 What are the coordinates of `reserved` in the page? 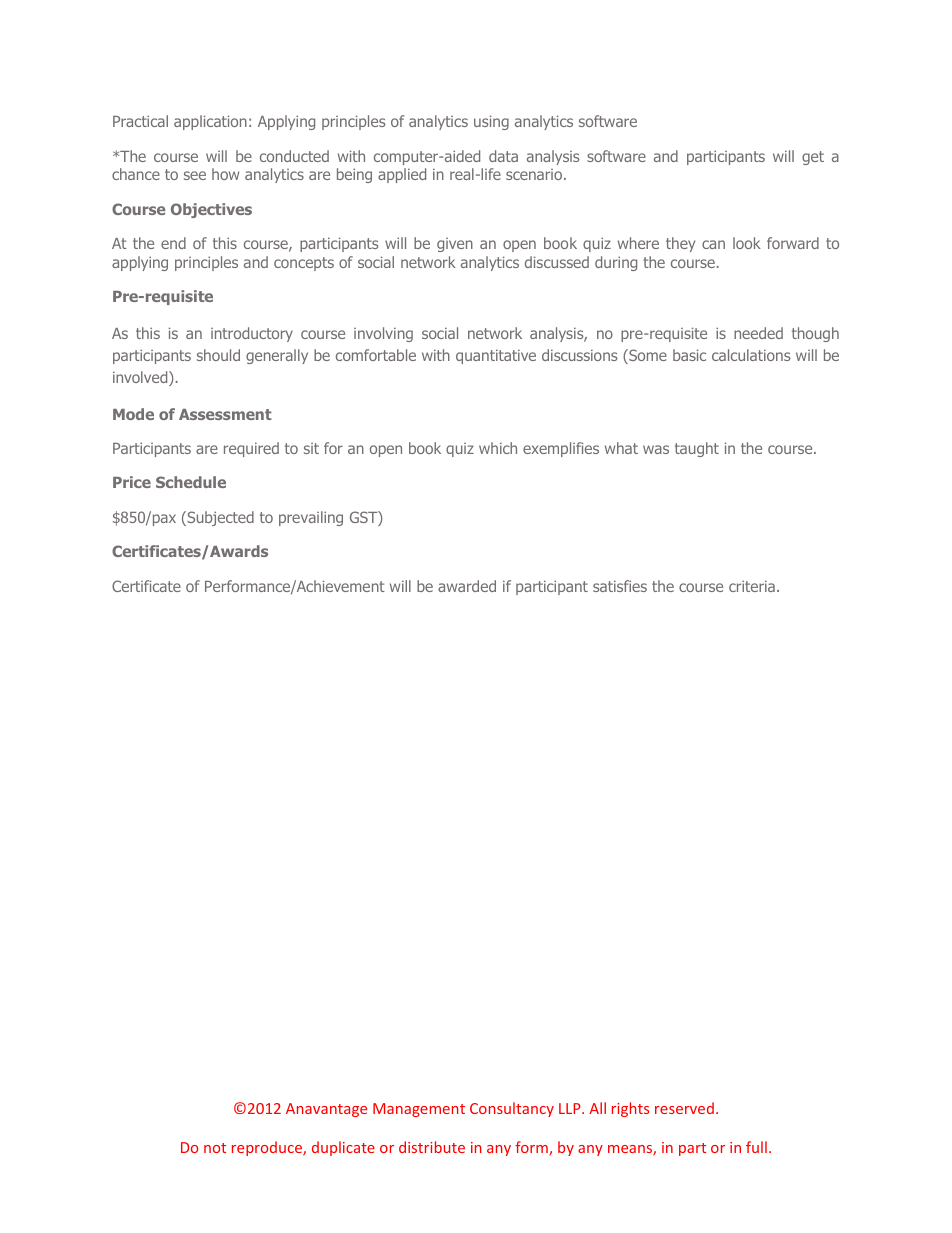 It's located at (684, 1108).
